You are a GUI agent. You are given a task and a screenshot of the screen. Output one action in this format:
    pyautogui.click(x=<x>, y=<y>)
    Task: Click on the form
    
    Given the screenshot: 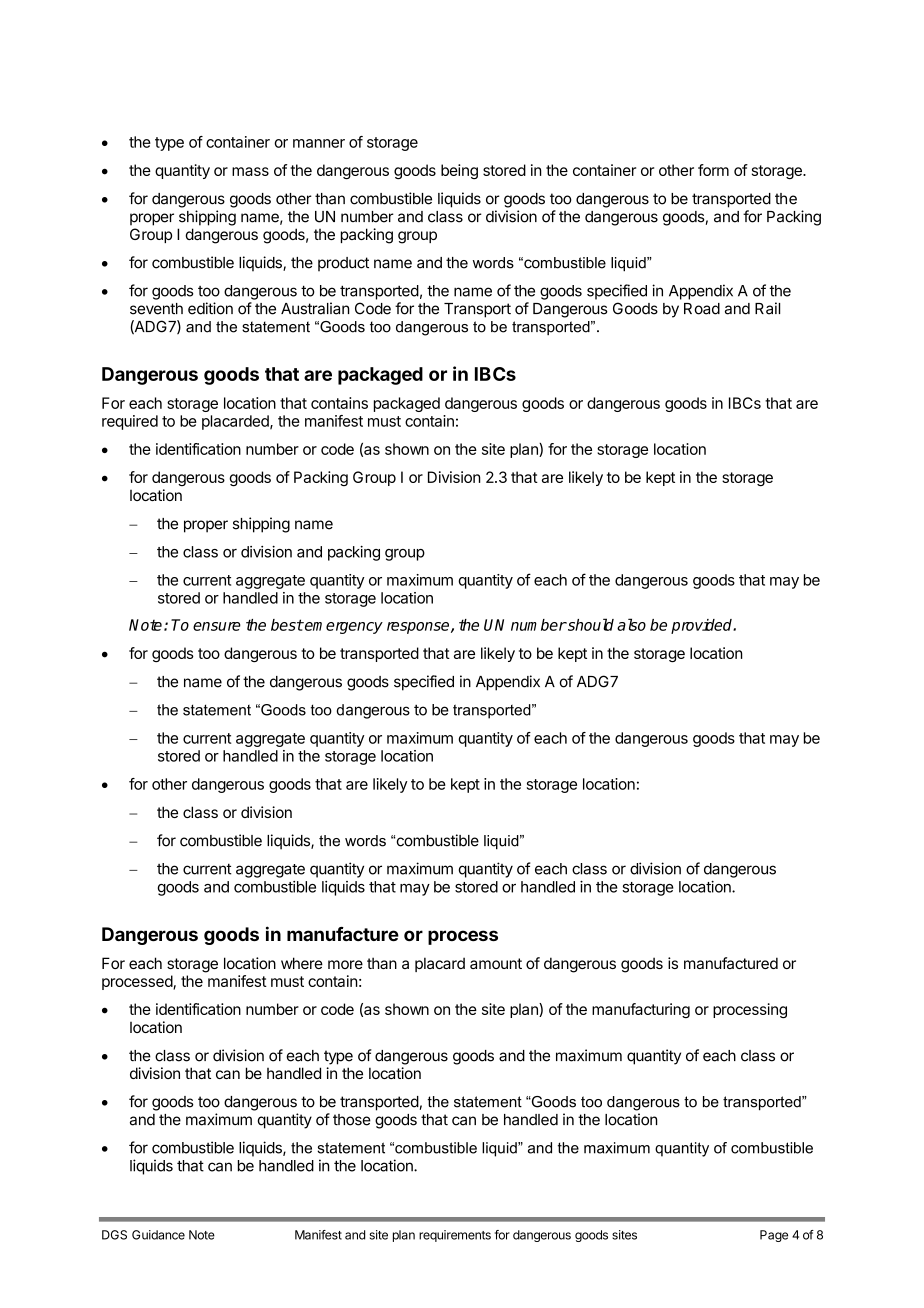 What is the action you would take?
    pyautogui.click(x=713, y=170)
